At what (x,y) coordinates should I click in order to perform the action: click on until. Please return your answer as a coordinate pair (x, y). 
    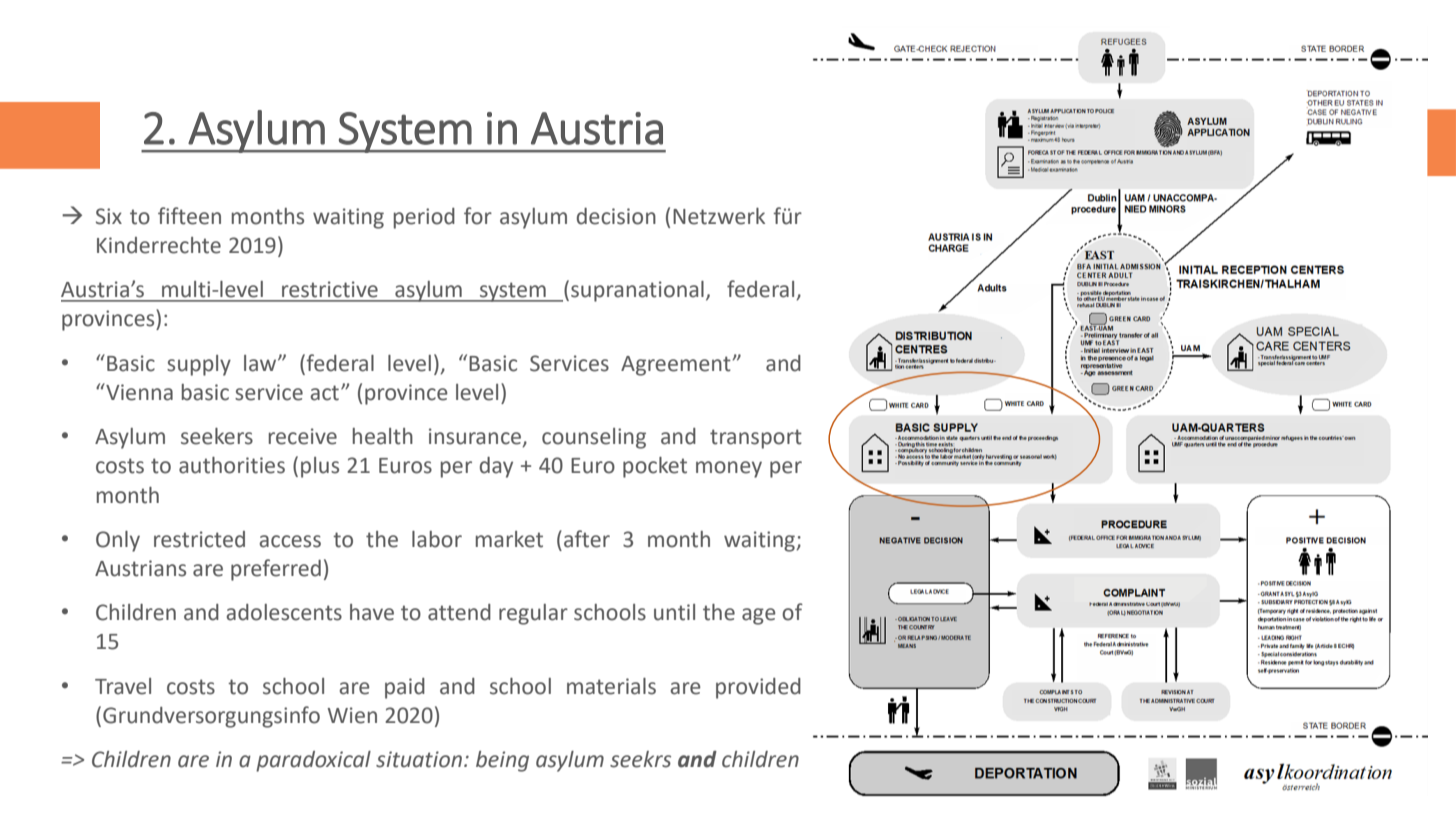
    Looking at the image, I should click on (674, 612).
